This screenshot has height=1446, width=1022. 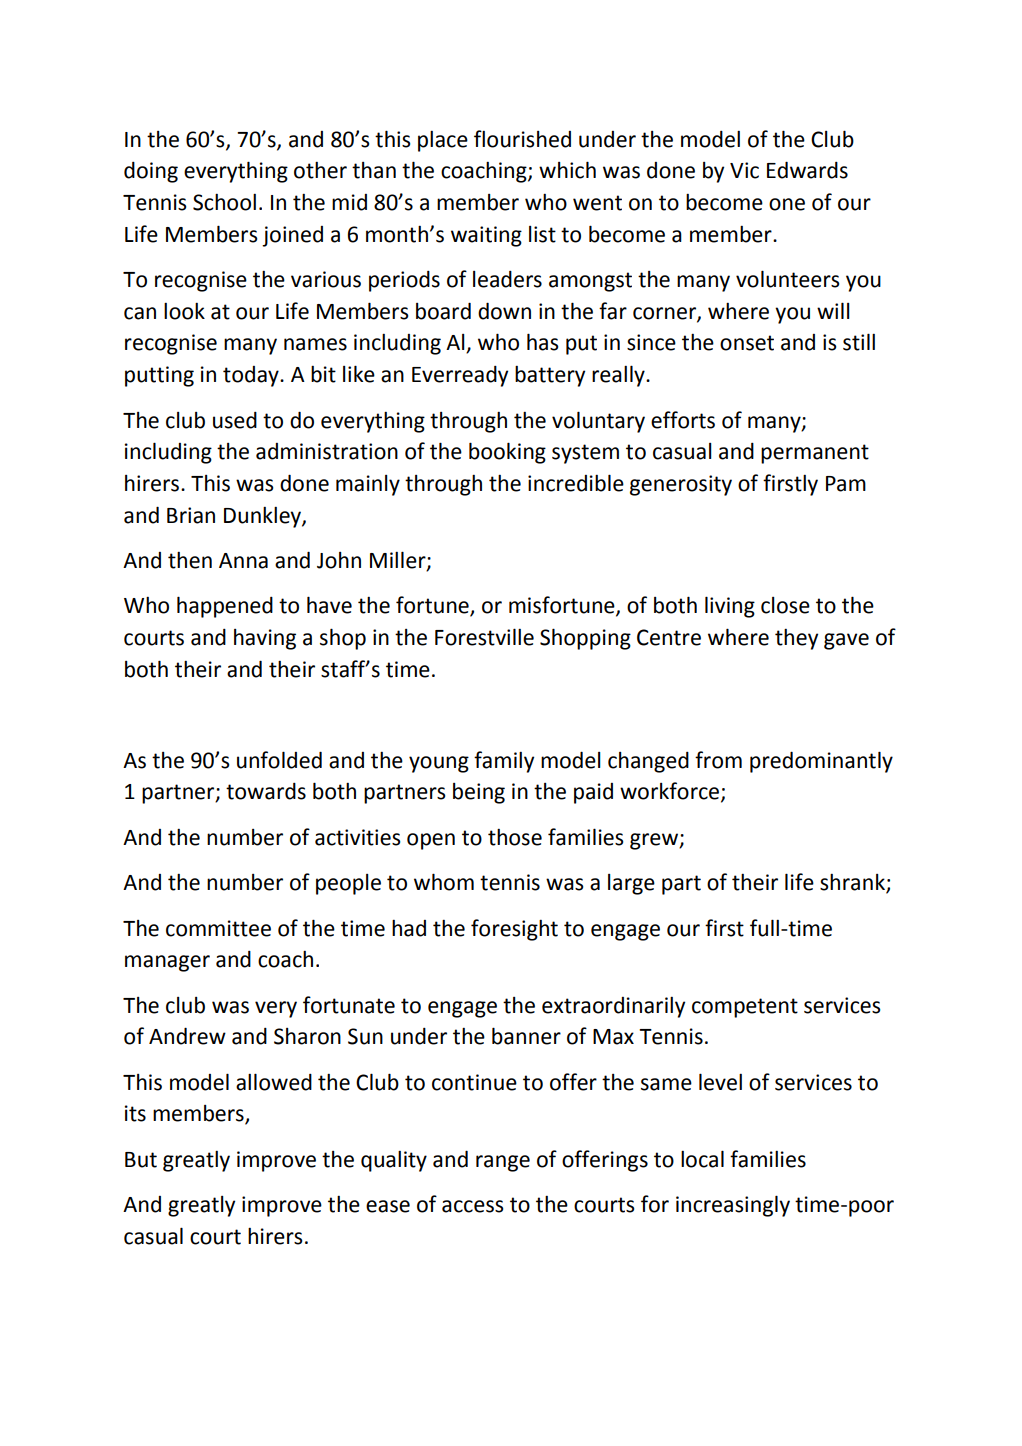 What do you see at coordinates (522, 139) in the screenshot?
I see `flourished` at bounding box center [522, 139].
